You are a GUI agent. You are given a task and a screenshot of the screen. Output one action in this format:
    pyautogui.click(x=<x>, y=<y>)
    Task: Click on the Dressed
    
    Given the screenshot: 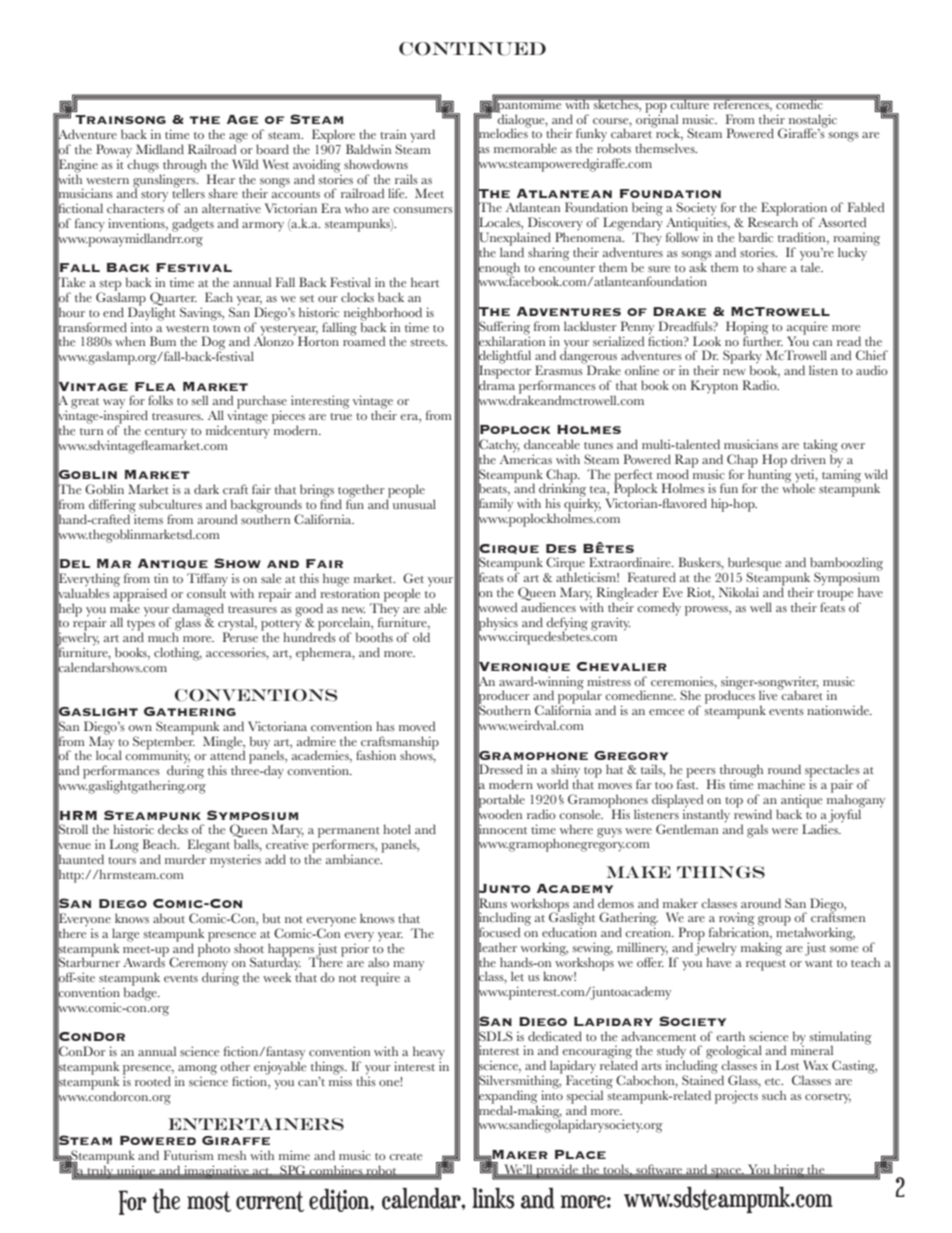 What is the action you would take?
    pyautogui.click(x=500, y=770)
